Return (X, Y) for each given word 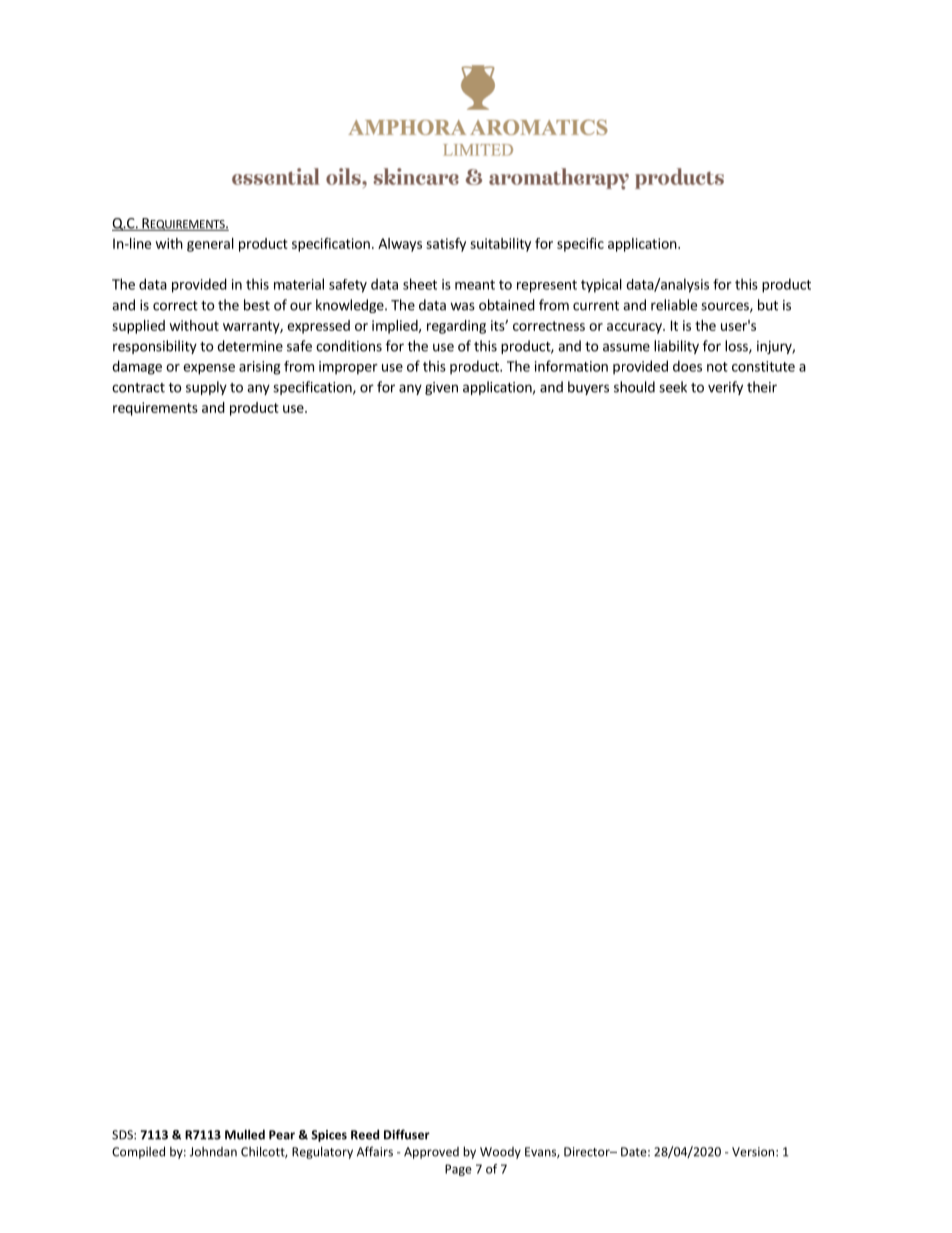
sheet (420, 284)
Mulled (245, 1134)
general (210, 245)
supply (206, 388)
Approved (431, 1153)
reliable (674, 305)
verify (725, 388)
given (441, 388)
